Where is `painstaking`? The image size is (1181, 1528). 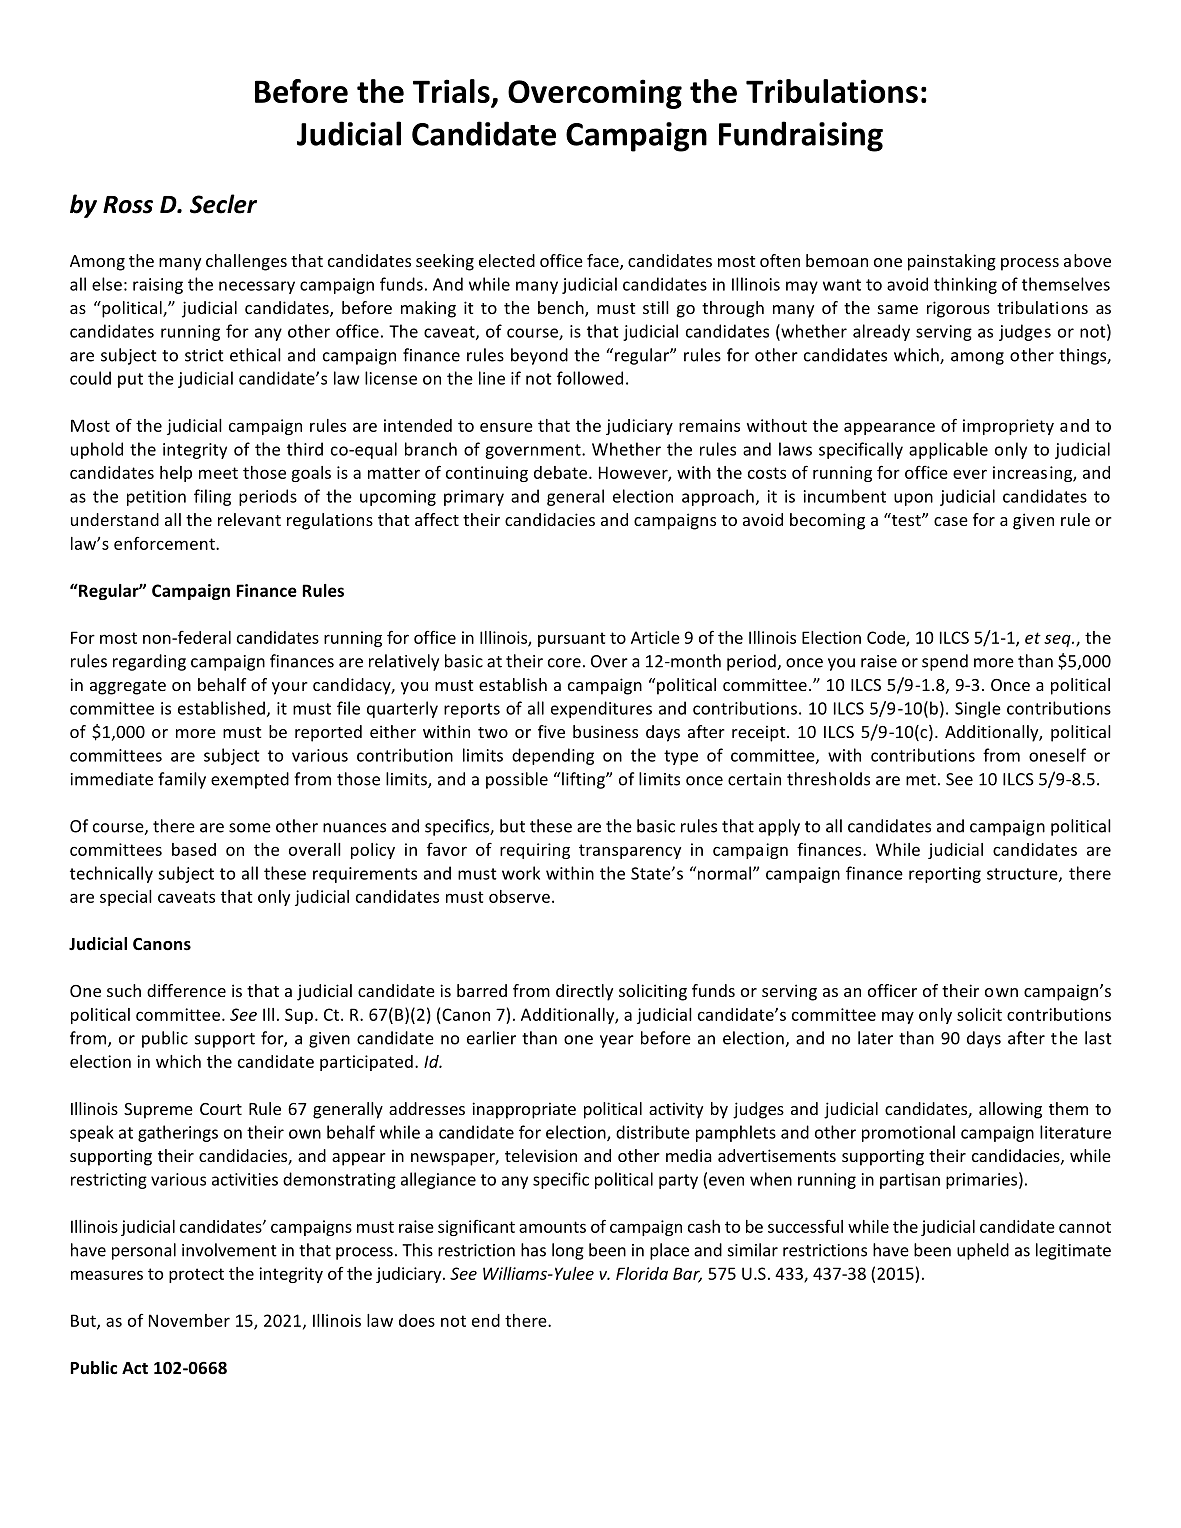
painstaking is located at coordinates (952, 262).
